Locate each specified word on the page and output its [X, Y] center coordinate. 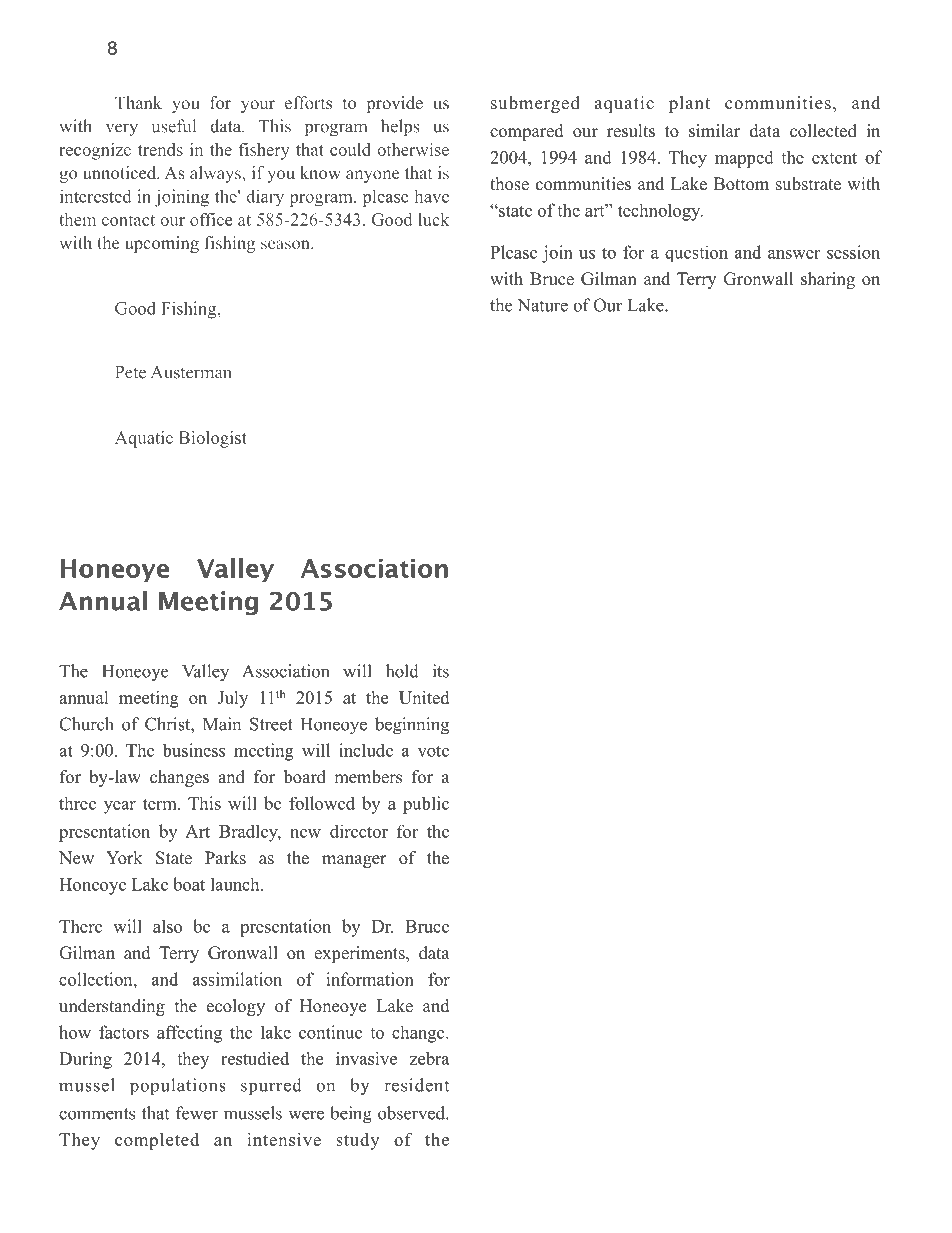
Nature [543, 305]
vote [433, 751]
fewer [197, 1113]
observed [412, 1113]
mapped [744, 159]
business [193, 750]
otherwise [413, 149]
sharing [828, 280]
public [426, 805]
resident [416, 1085]
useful [174, 126]
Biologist [213, 439]
